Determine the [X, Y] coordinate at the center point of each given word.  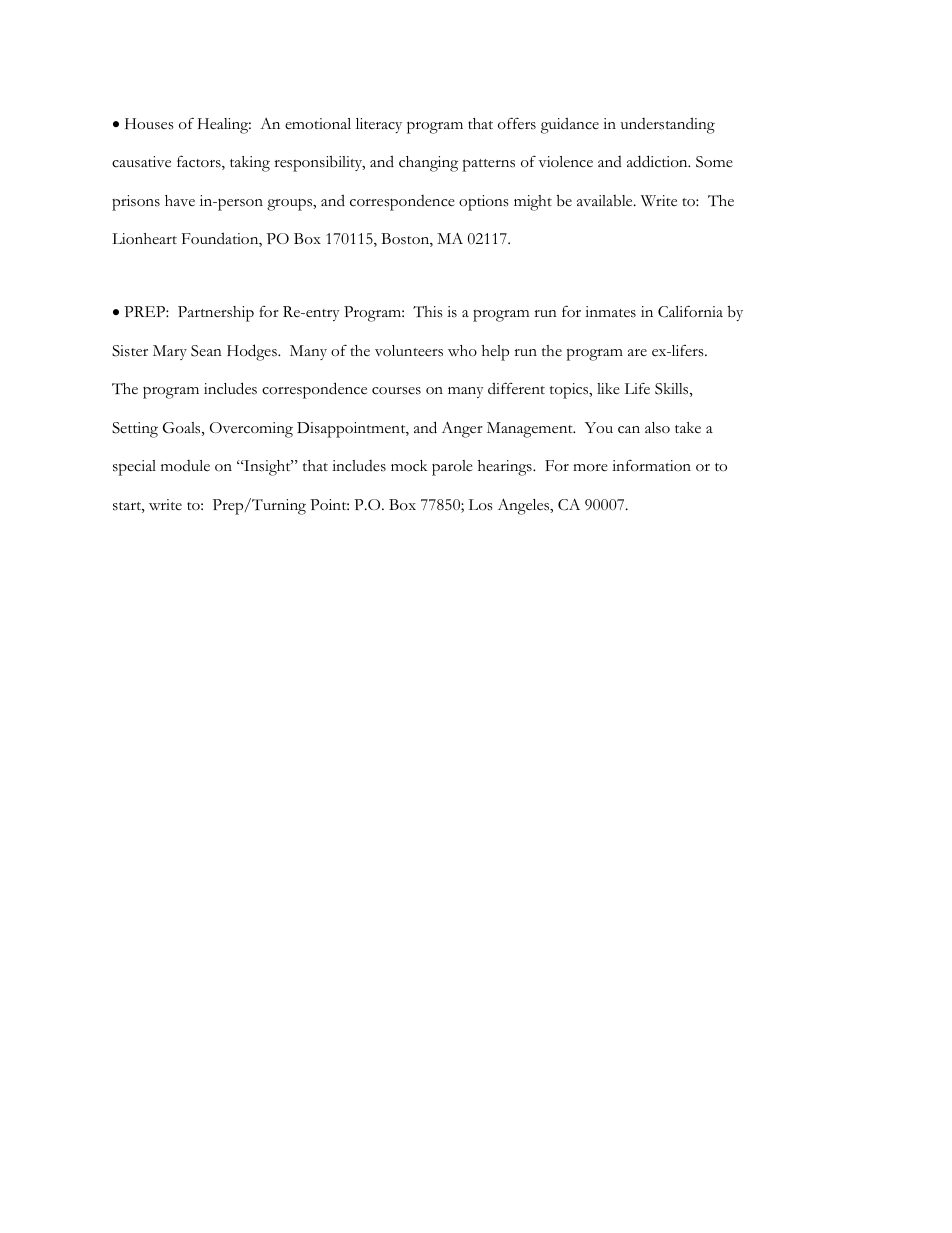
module [185, 465]
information [651, 465]
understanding [668, 125]
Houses [149, 124]
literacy [379, 125]
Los [481, 505]
